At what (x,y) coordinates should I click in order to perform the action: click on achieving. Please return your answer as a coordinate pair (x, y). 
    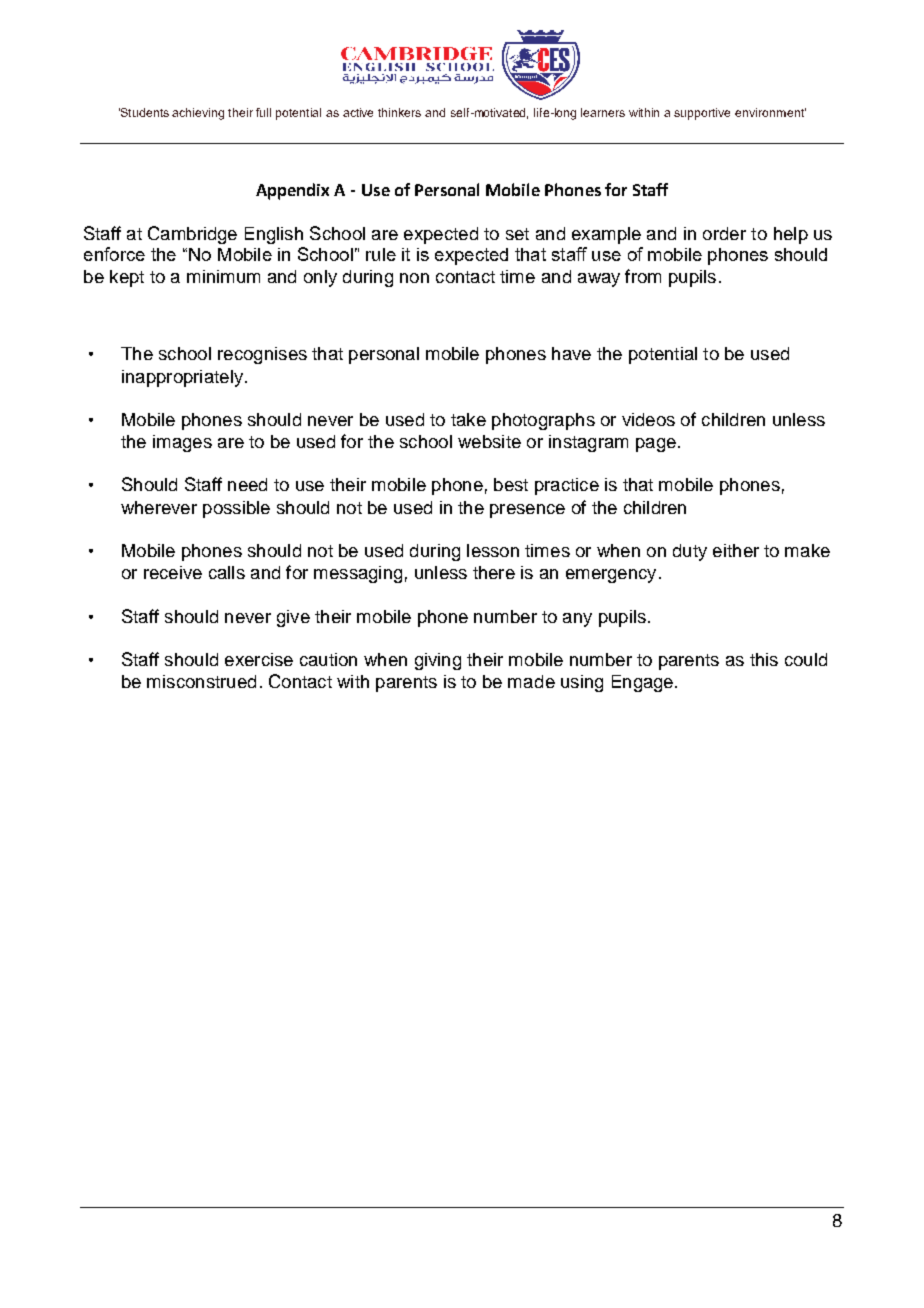
    Looking at the image, I should click on (198, 114).
